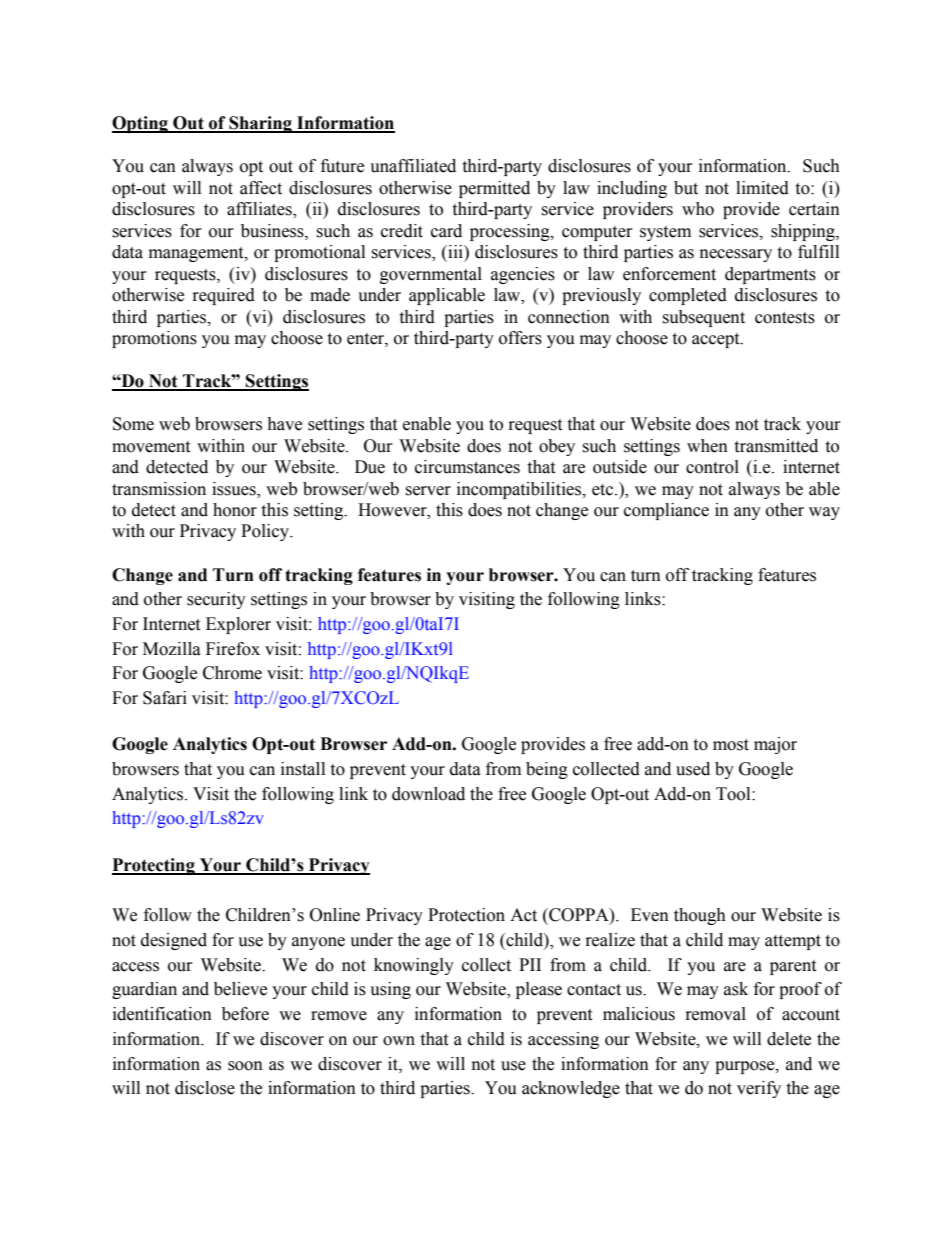 This screenshot has width=952, height=1233. I want to click on permitted, so click(494, 189).
